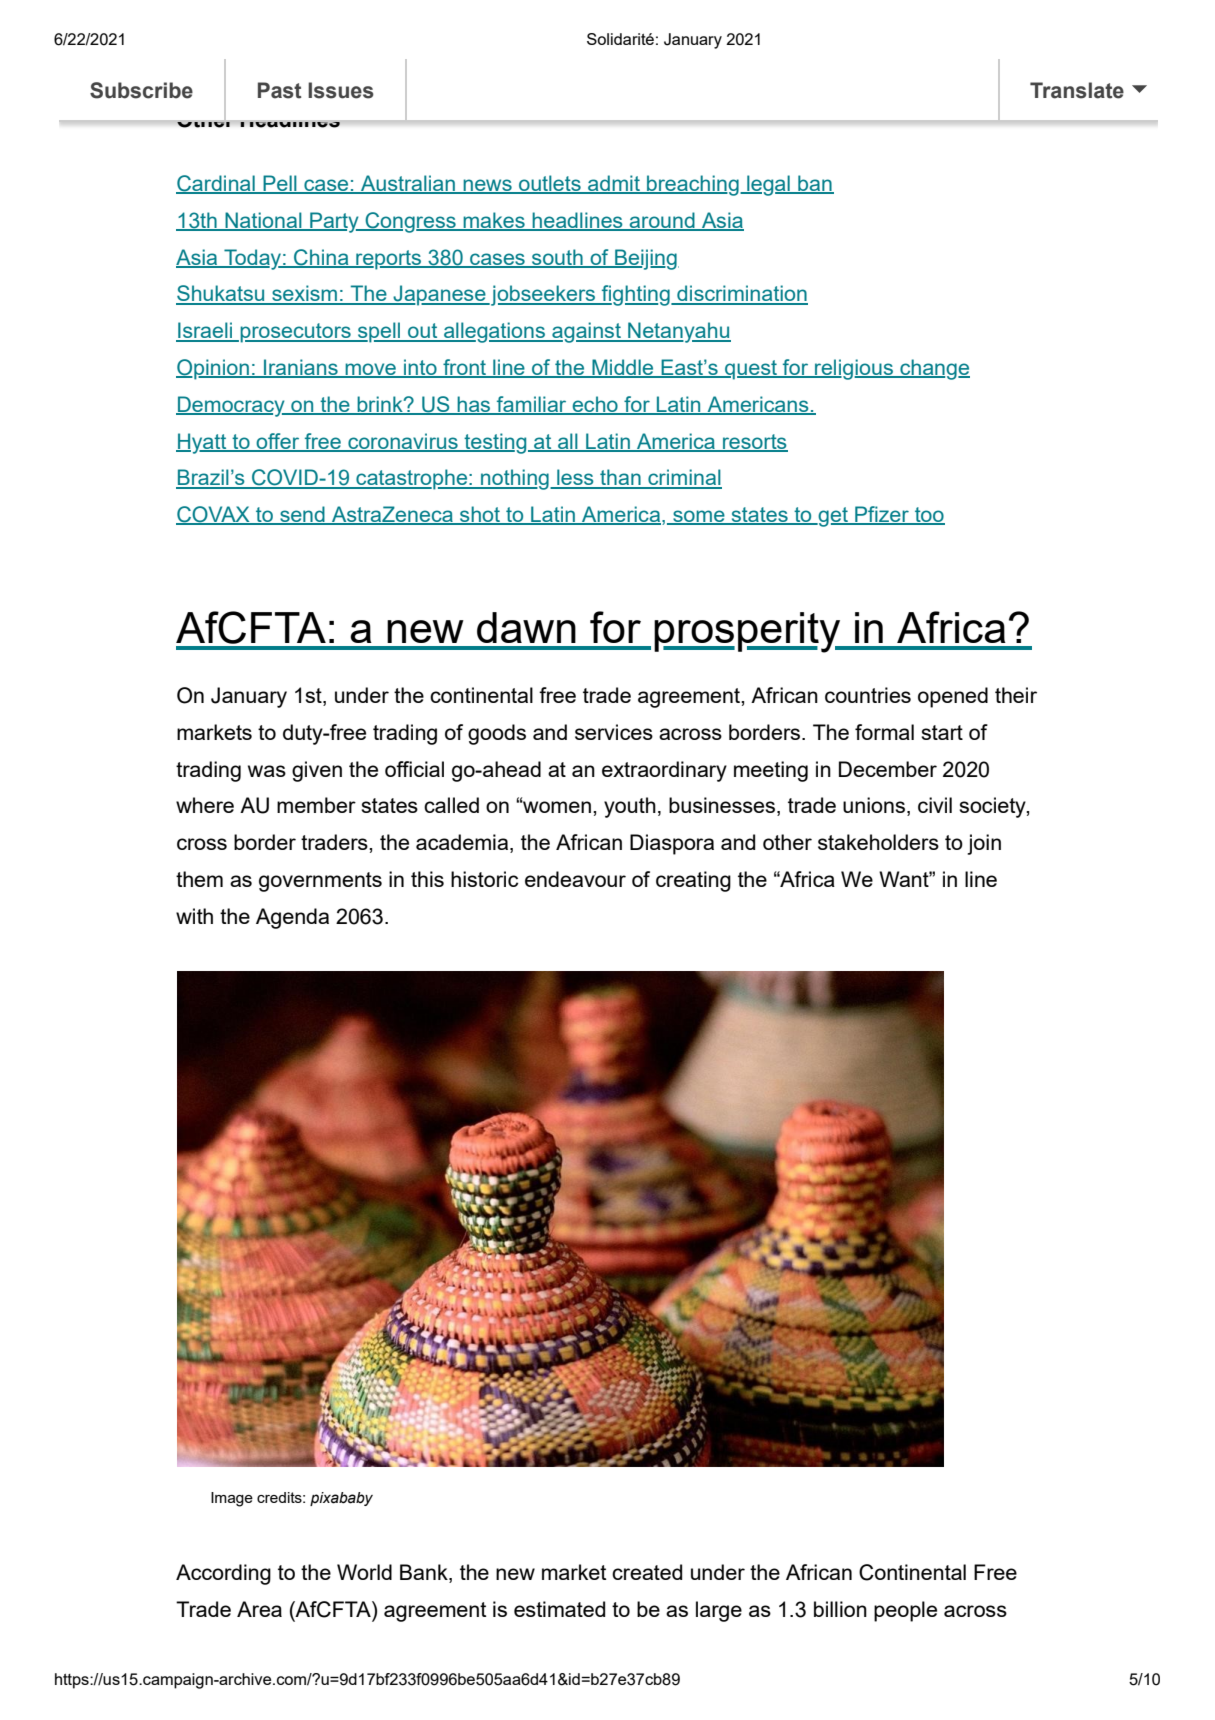  What do you see at coordinates (575, 879) in the screenshot?
I see `endeavour` at bounding box center [575, 879].
